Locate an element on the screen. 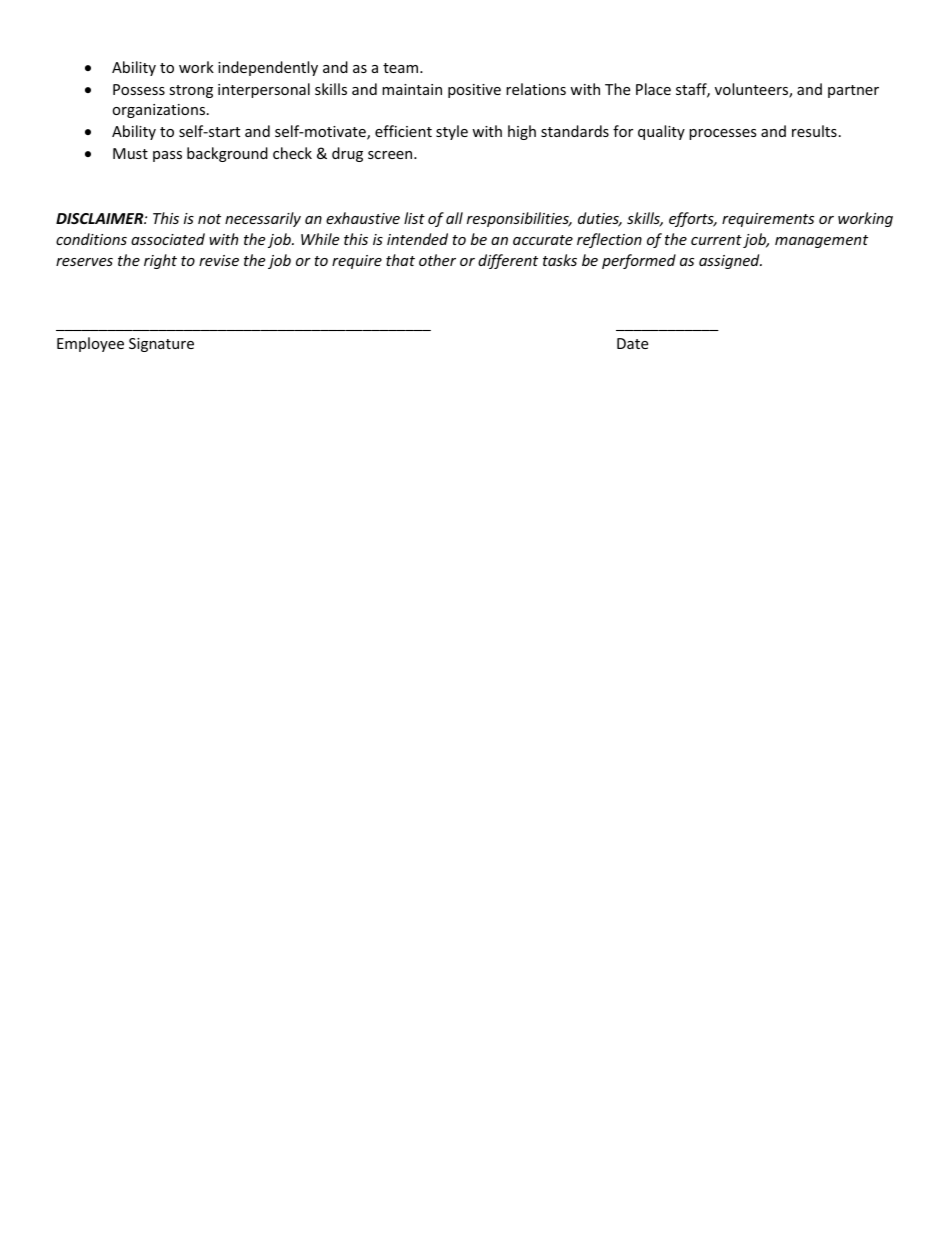 The image size is (952, 1233). Possess is located at coordinates (139, 89).
